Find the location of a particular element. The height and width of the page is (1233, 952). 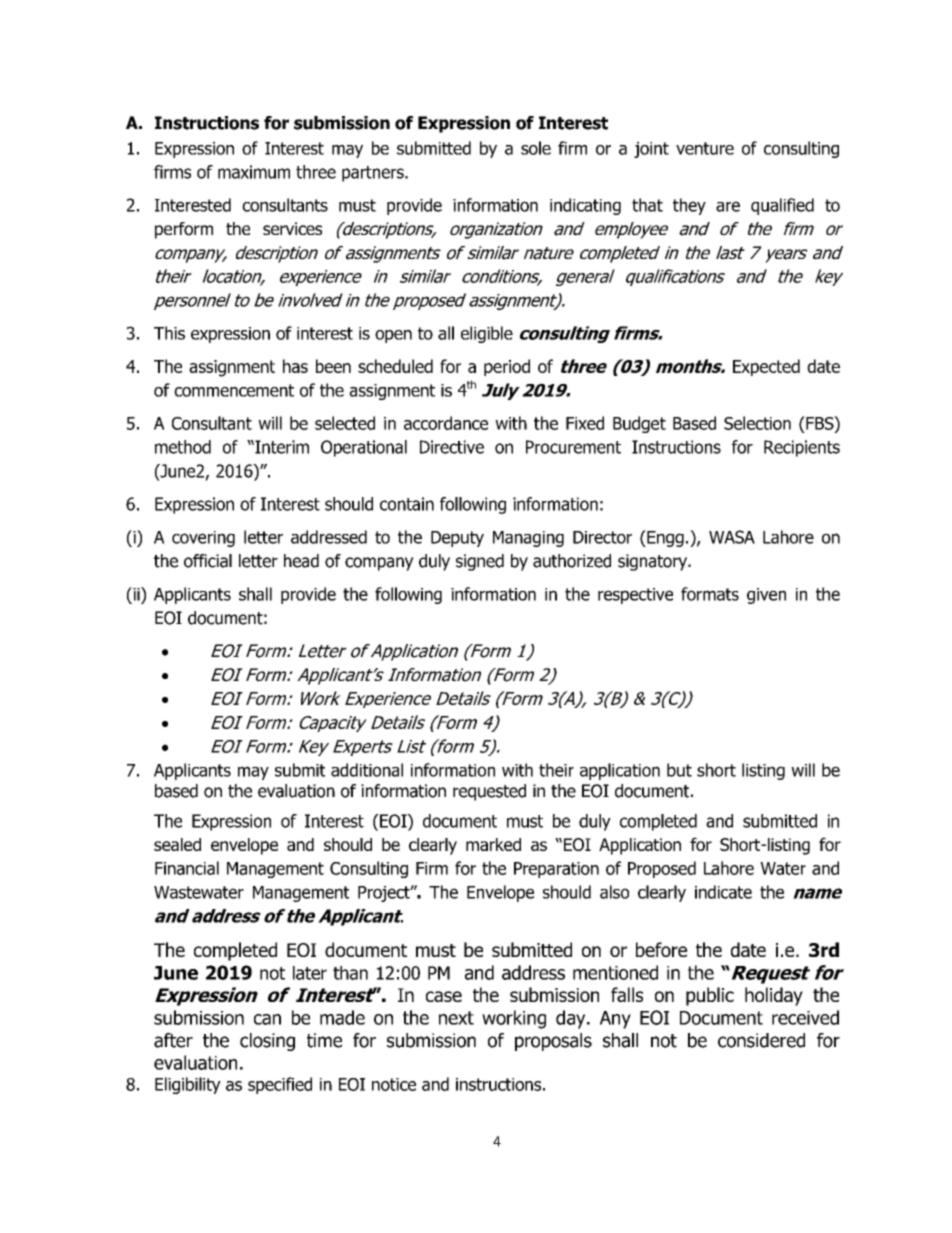

maximum is located at coordinates (254, 172).
